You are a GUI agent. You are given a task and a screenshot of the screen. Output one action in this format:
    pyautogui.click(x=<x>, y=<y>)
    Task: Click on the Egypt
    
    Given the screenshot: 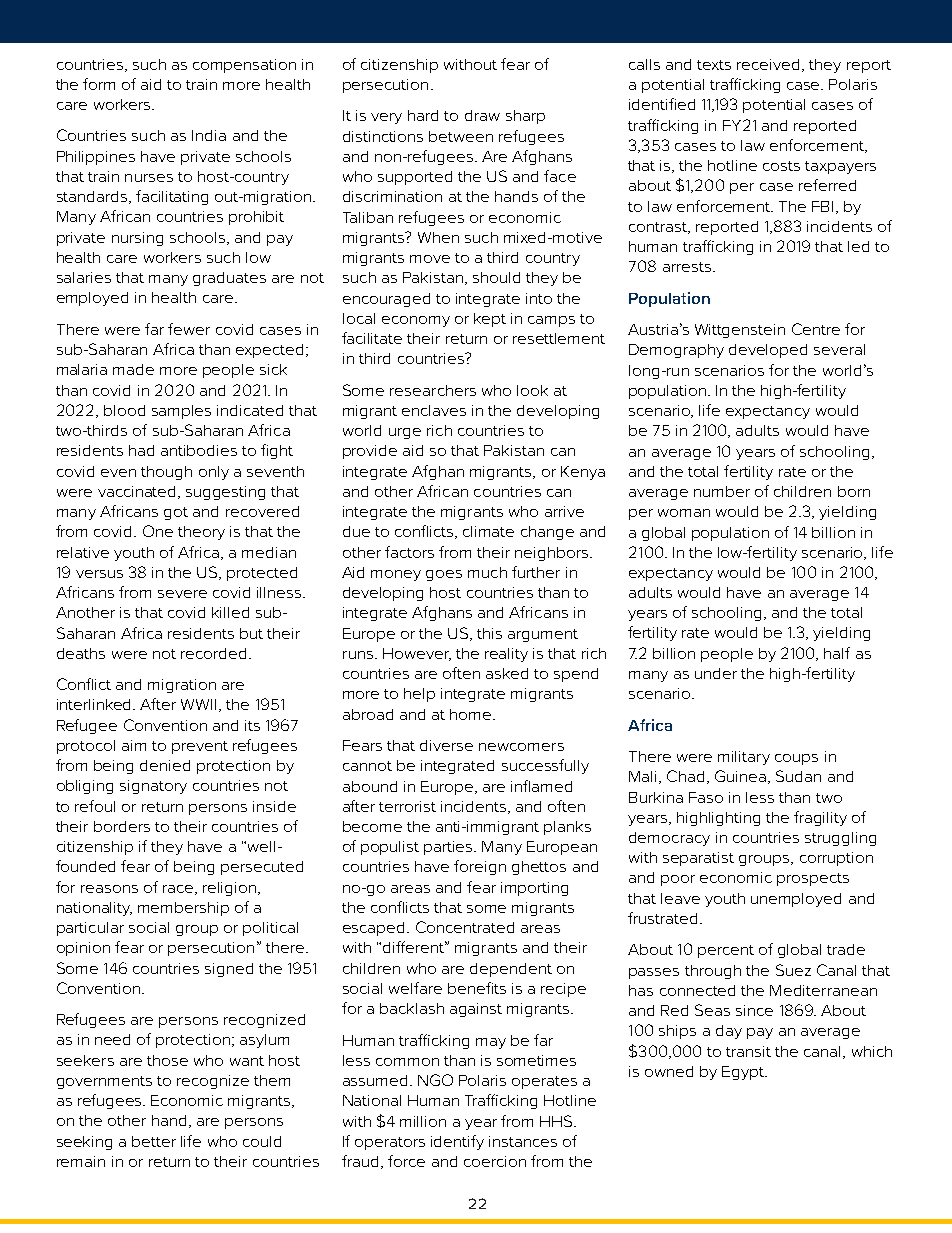 What is the action you would take?
    pyautogui.click(x=744, y=1073)
